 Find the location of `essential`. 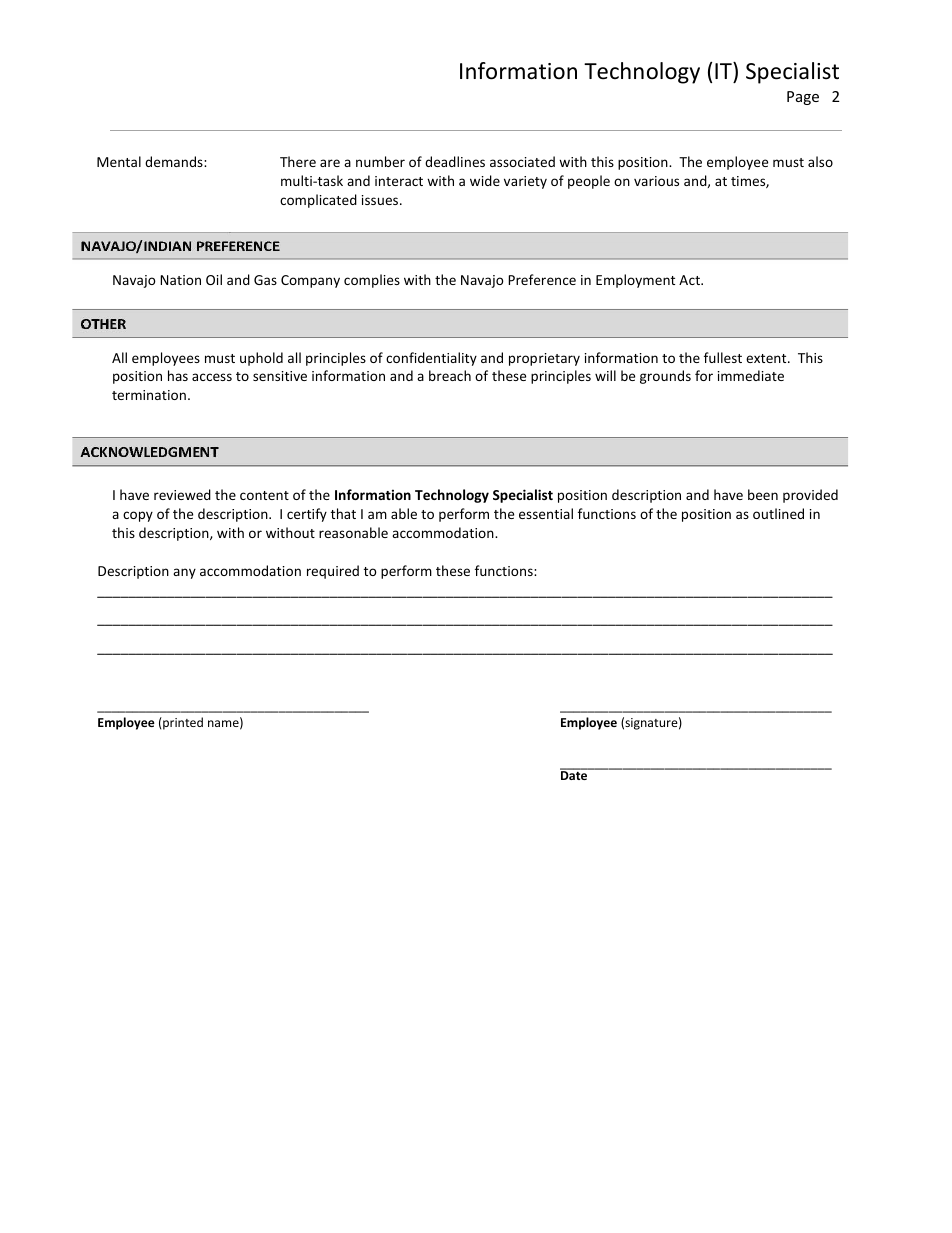

essential is located at coordinates (546, 513).
